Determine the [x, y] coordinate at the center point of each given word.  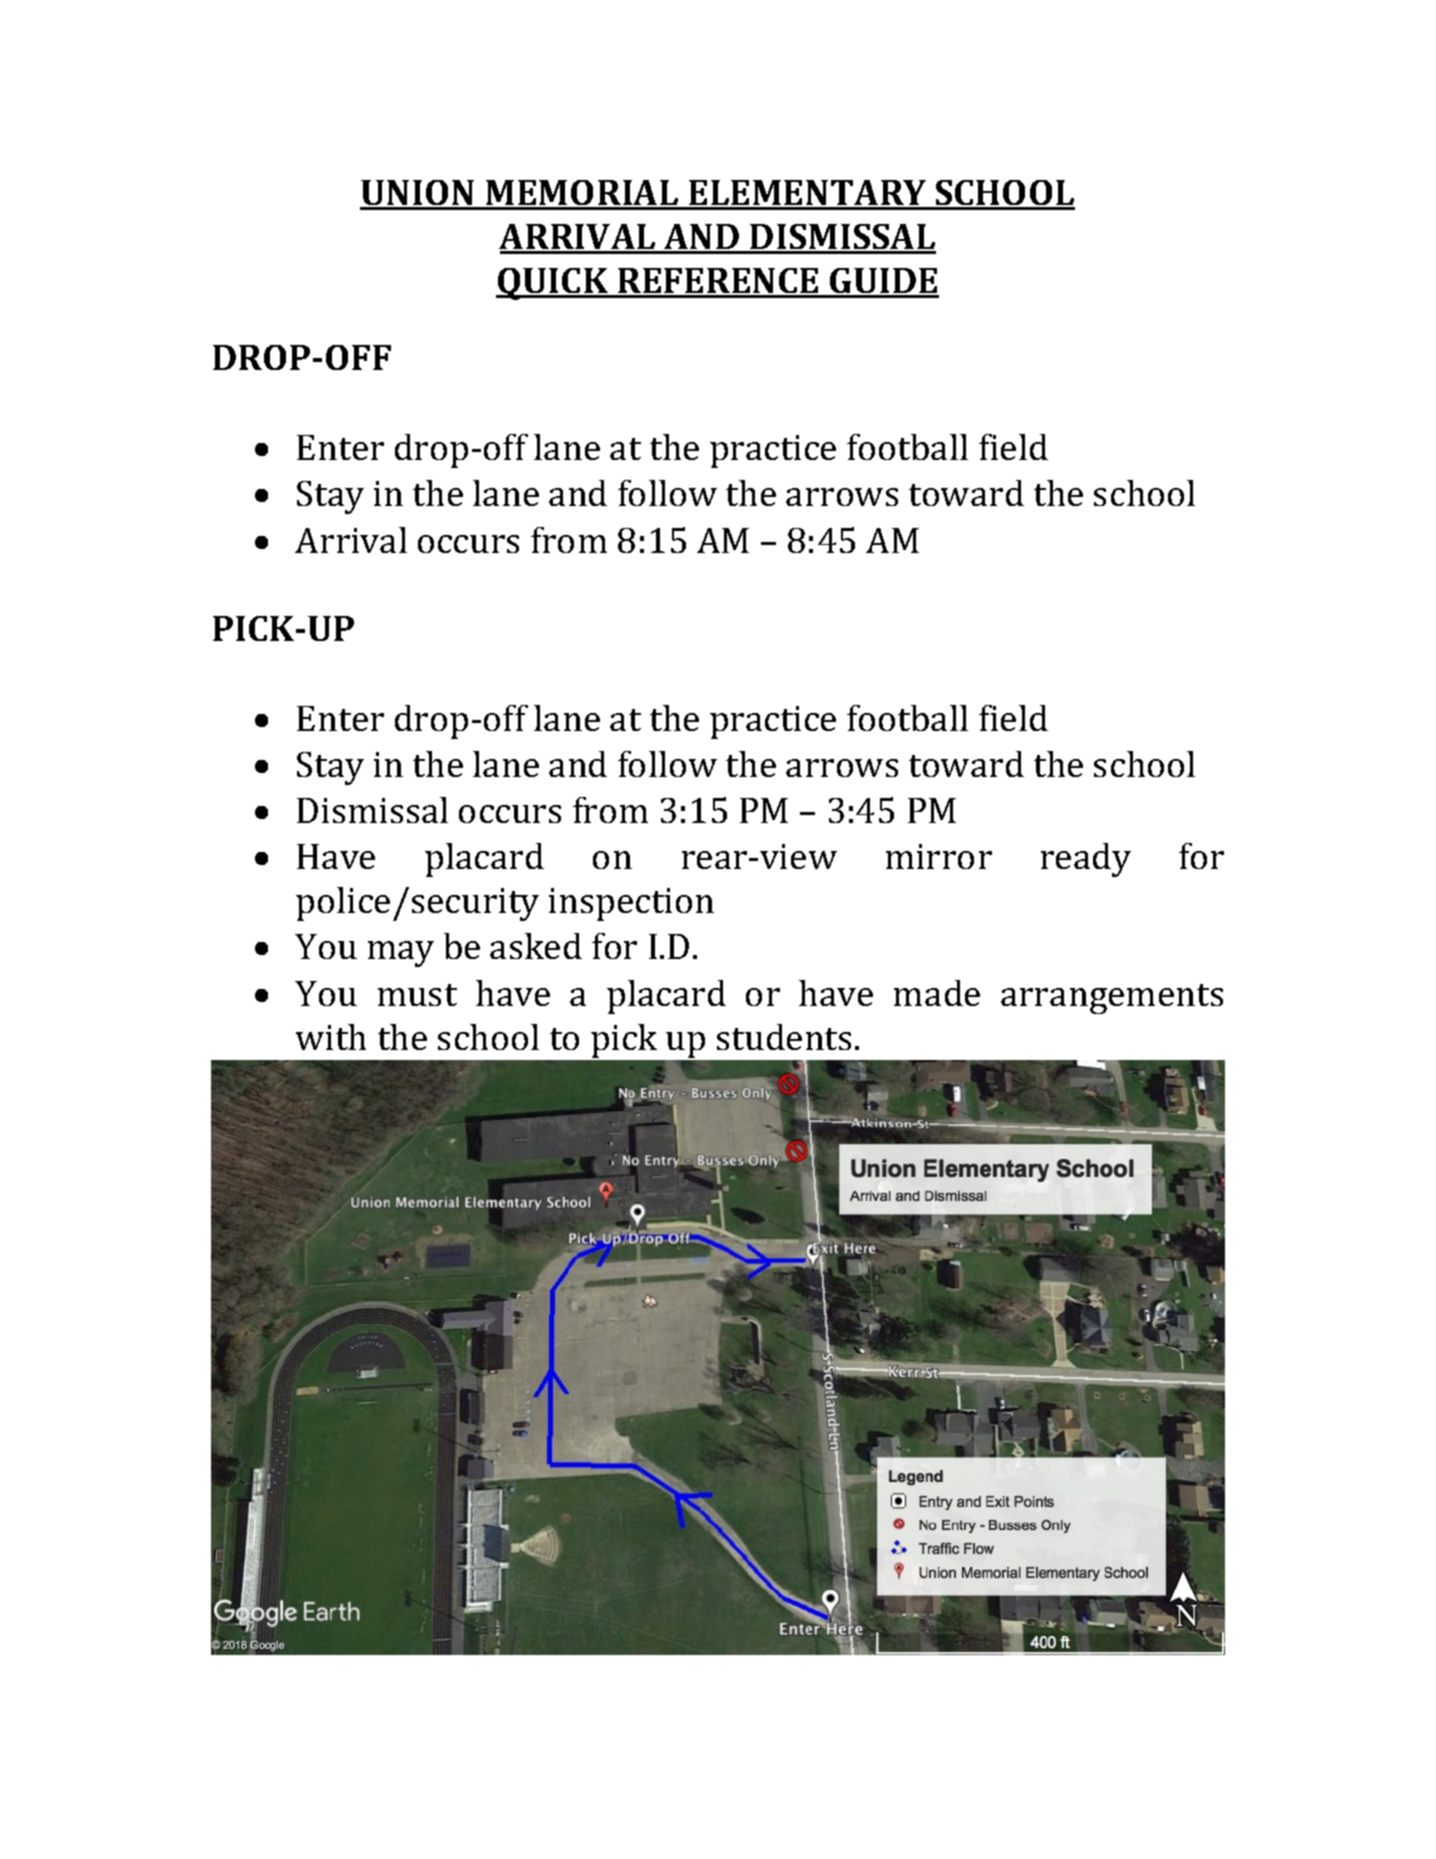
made [937, 993]
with [331, 1037]
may [401, 954]
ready [1086, 860]
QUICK [553, 284]
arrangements [1112, 999]
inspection [631, 904]
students [784, 1037]
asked [536, 946]
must [417, 995]
